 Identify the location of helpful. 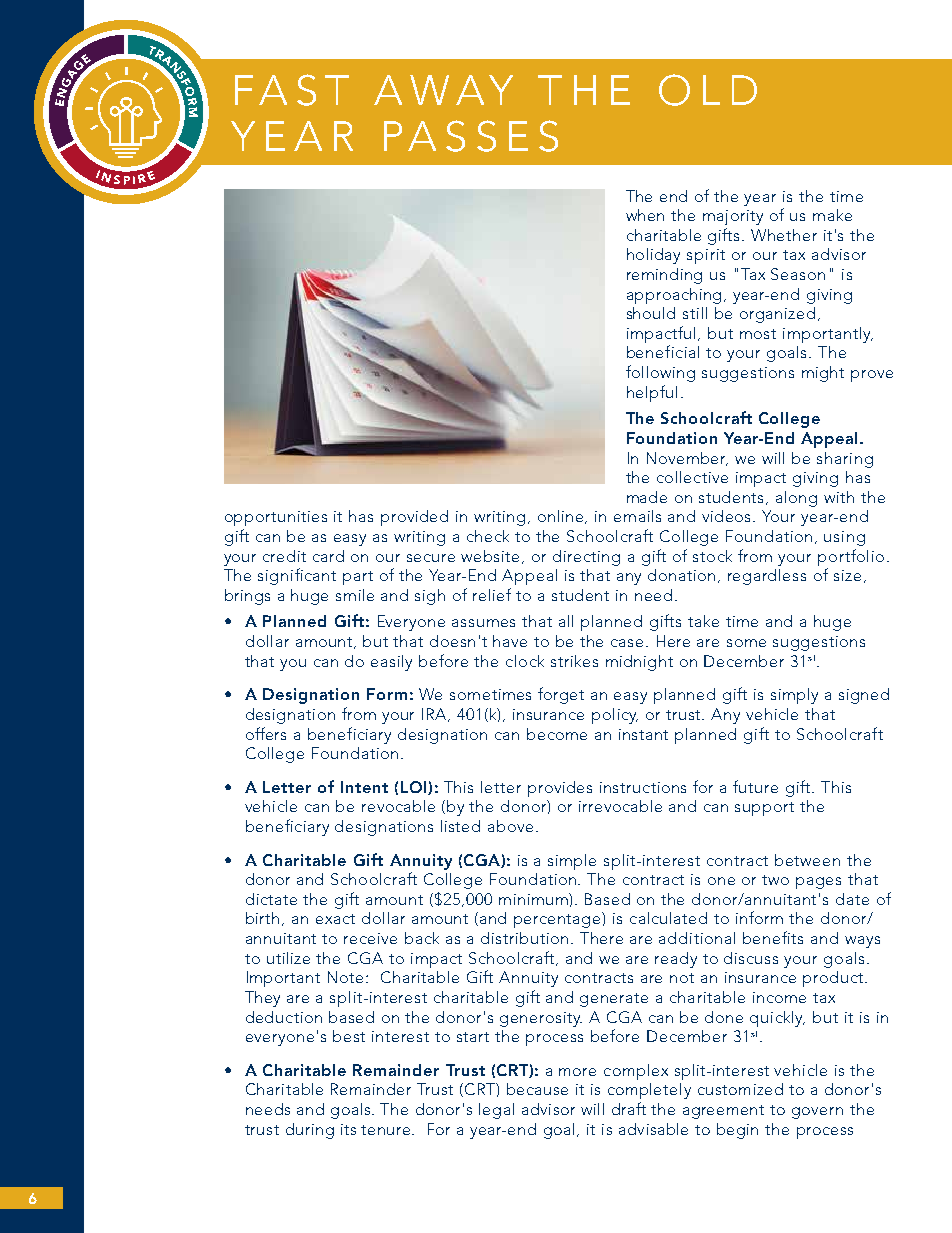
(652, 393).
